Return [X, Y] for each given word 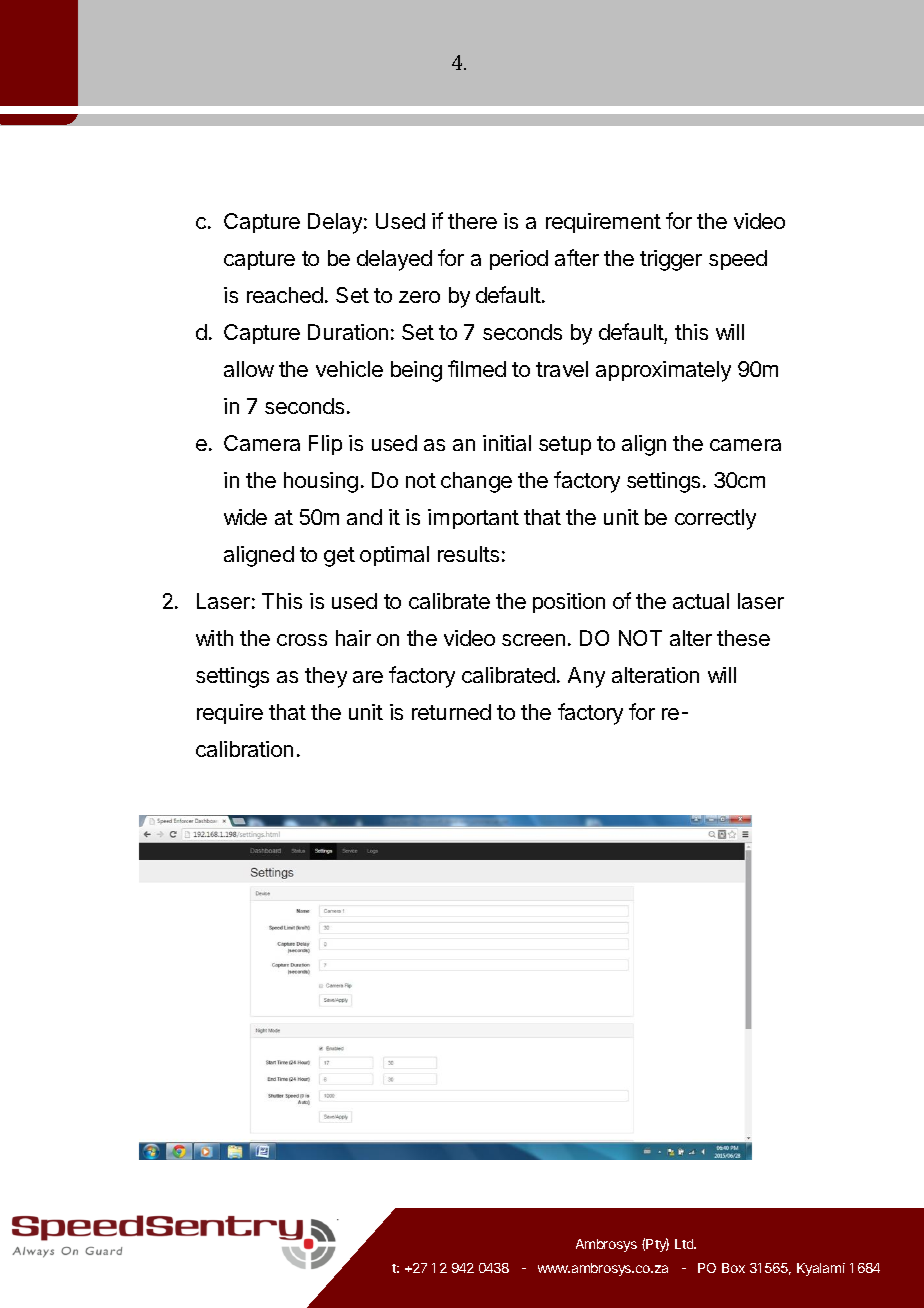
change [476, 482]
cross [302, 640]
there [472, 221]
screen [533, 640]
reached [285, 295]
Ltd [685, 1244]
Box [733, 1268]
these [743, 638]
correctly [715, 519]
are [368, 677]
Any [586, 677]
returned [451, 712]
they [326, 677]
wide [245, 517]
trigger [671, 260]
